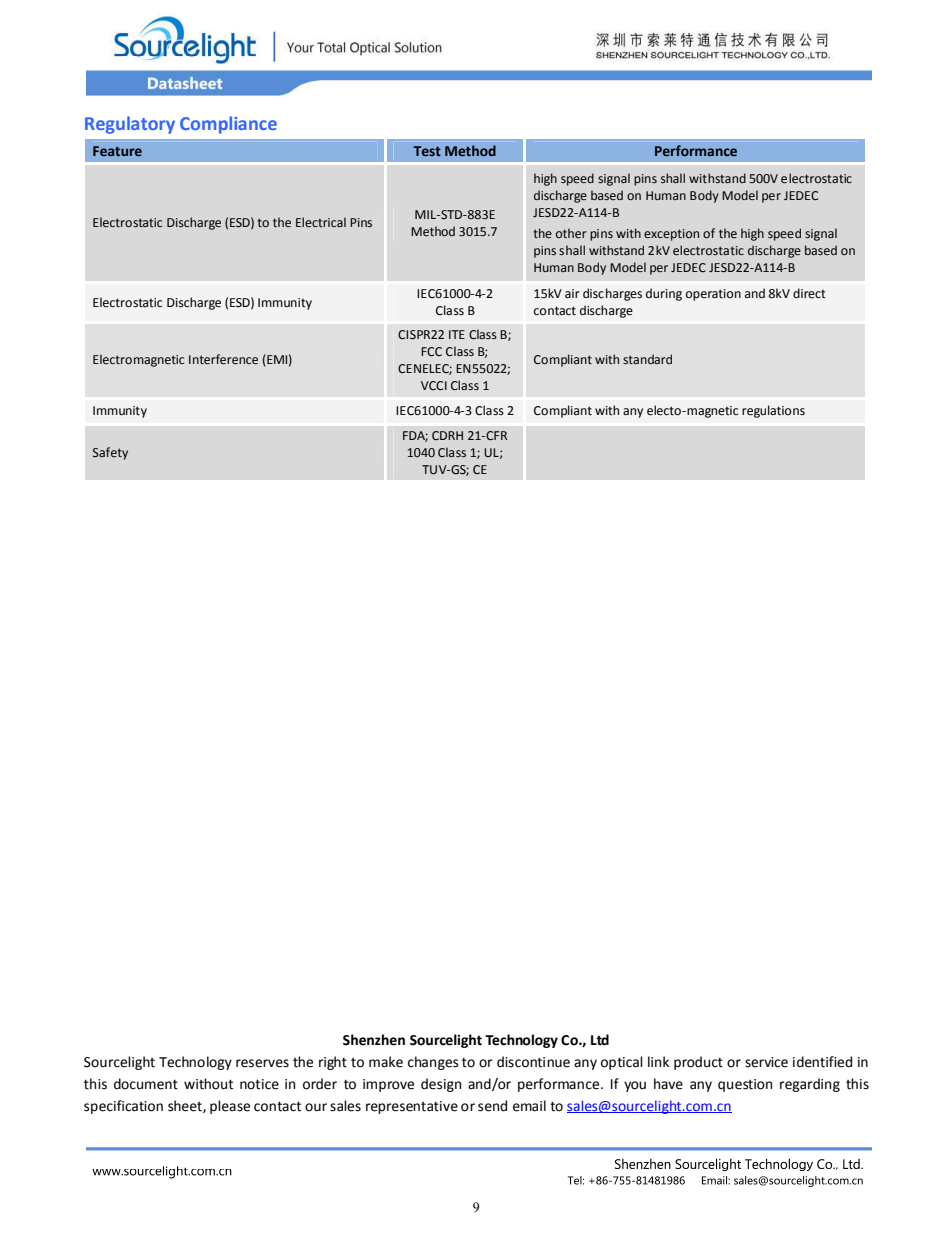 This screenshot has height=1233, width=952. I want to click on changes, so click(433, 1063).
